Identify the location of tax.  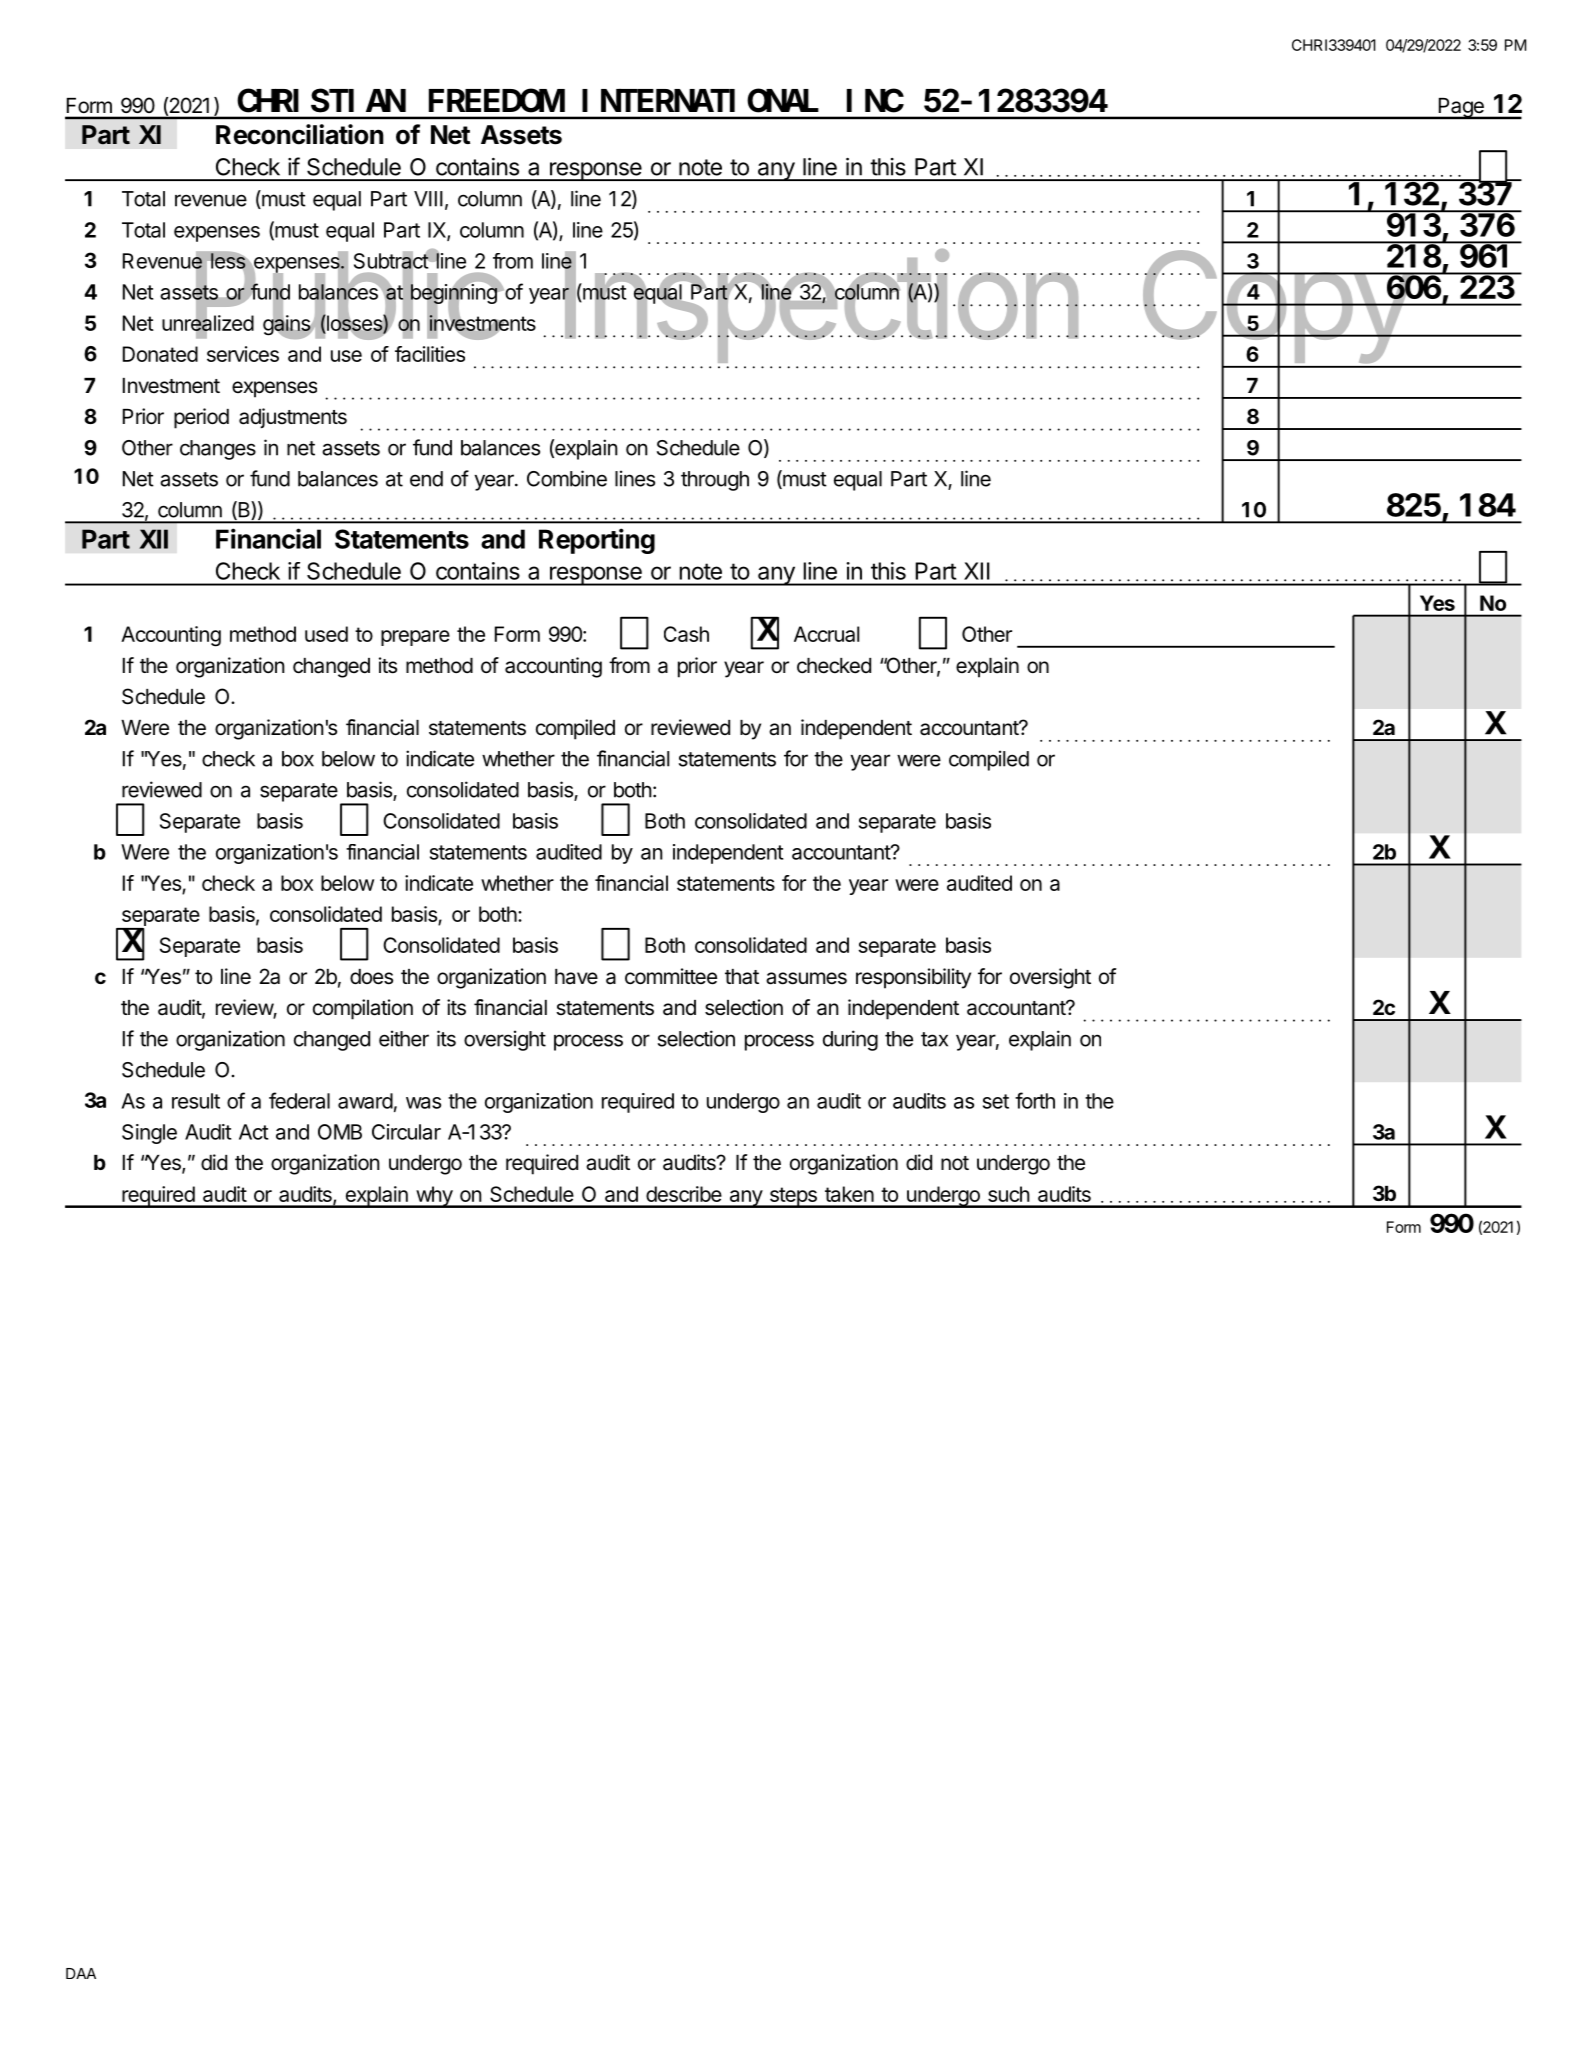
(934, 1039).
